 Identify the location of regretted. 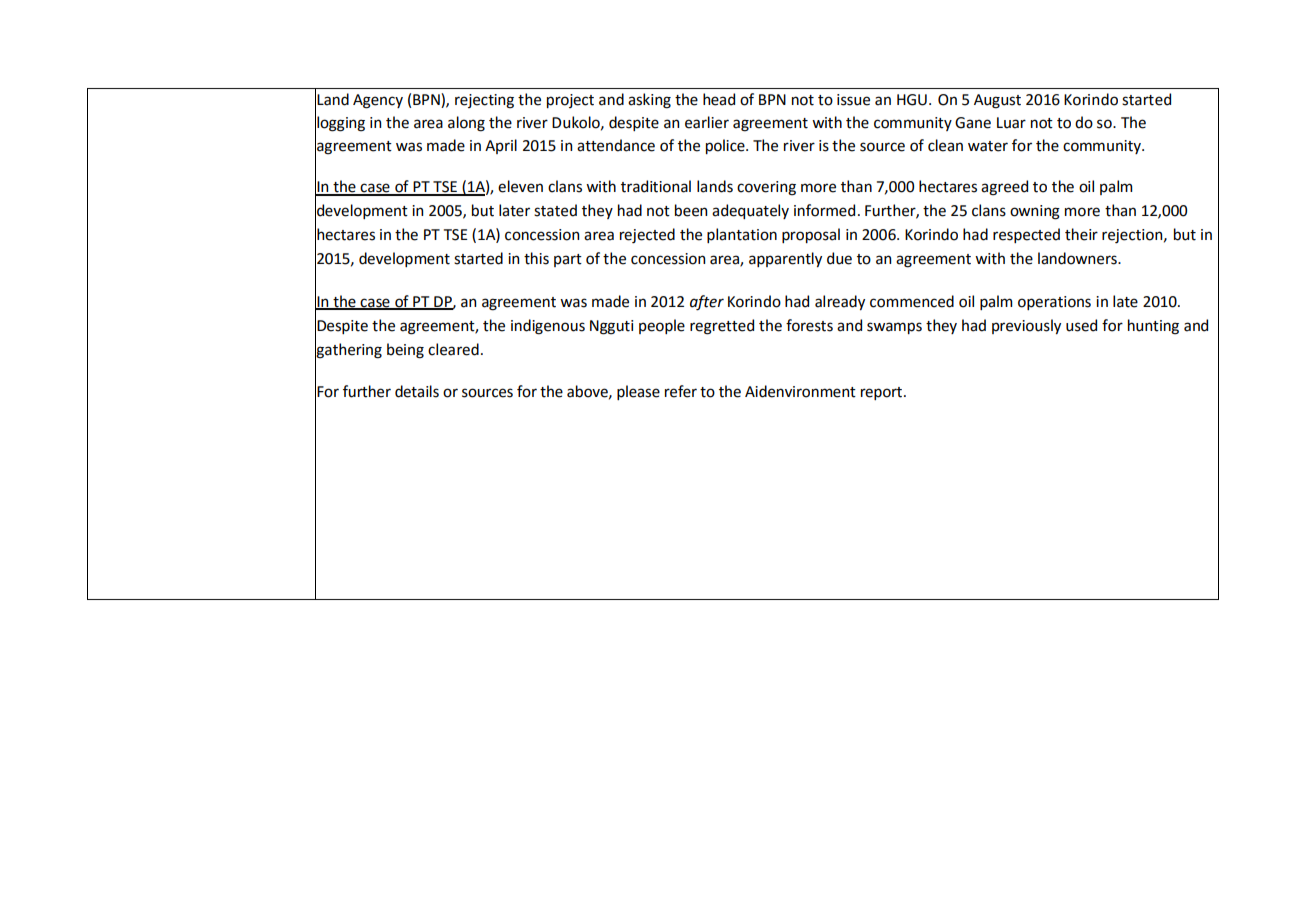
(722, 327).
